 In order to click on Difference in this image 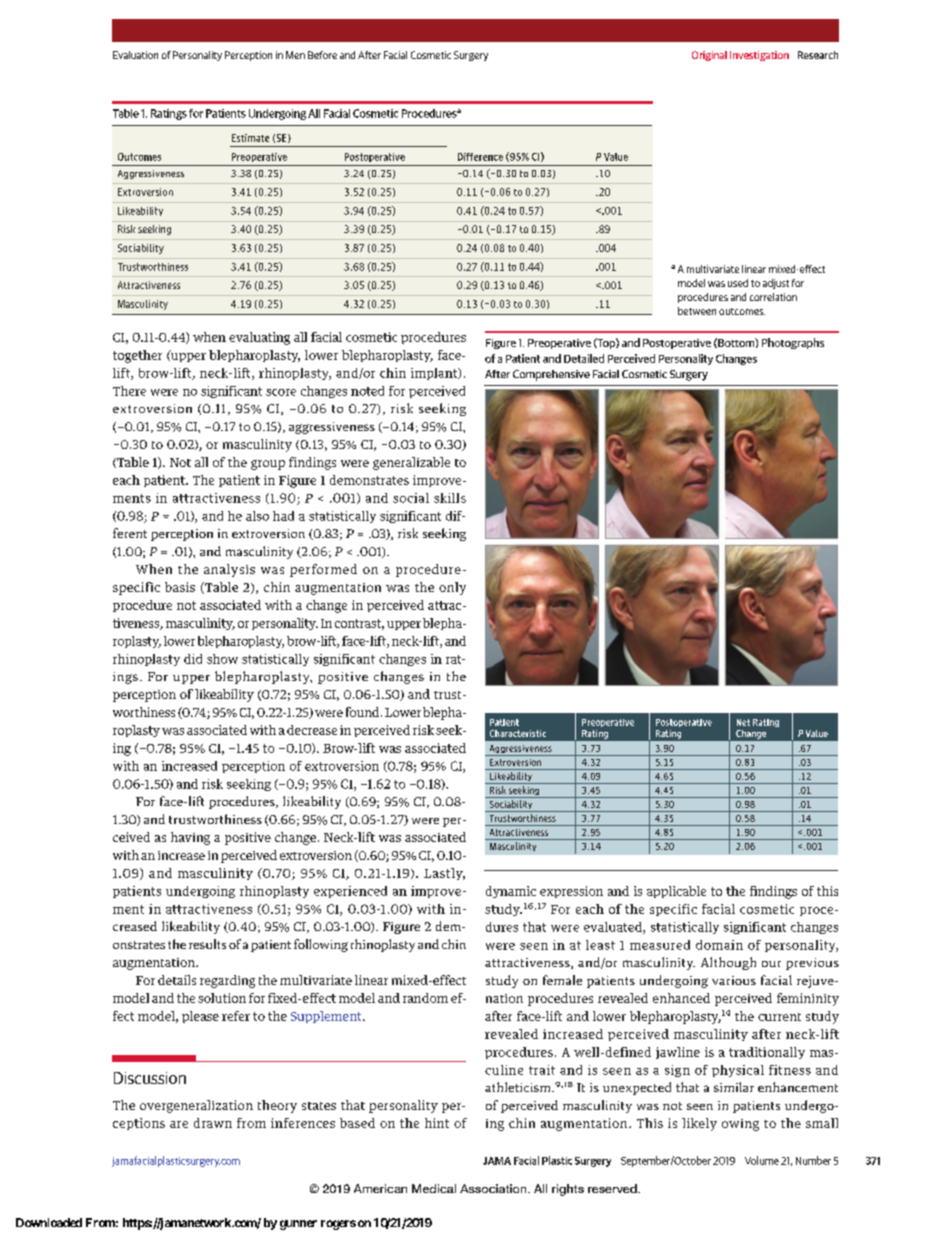, I will do `click(480, 157)`.
